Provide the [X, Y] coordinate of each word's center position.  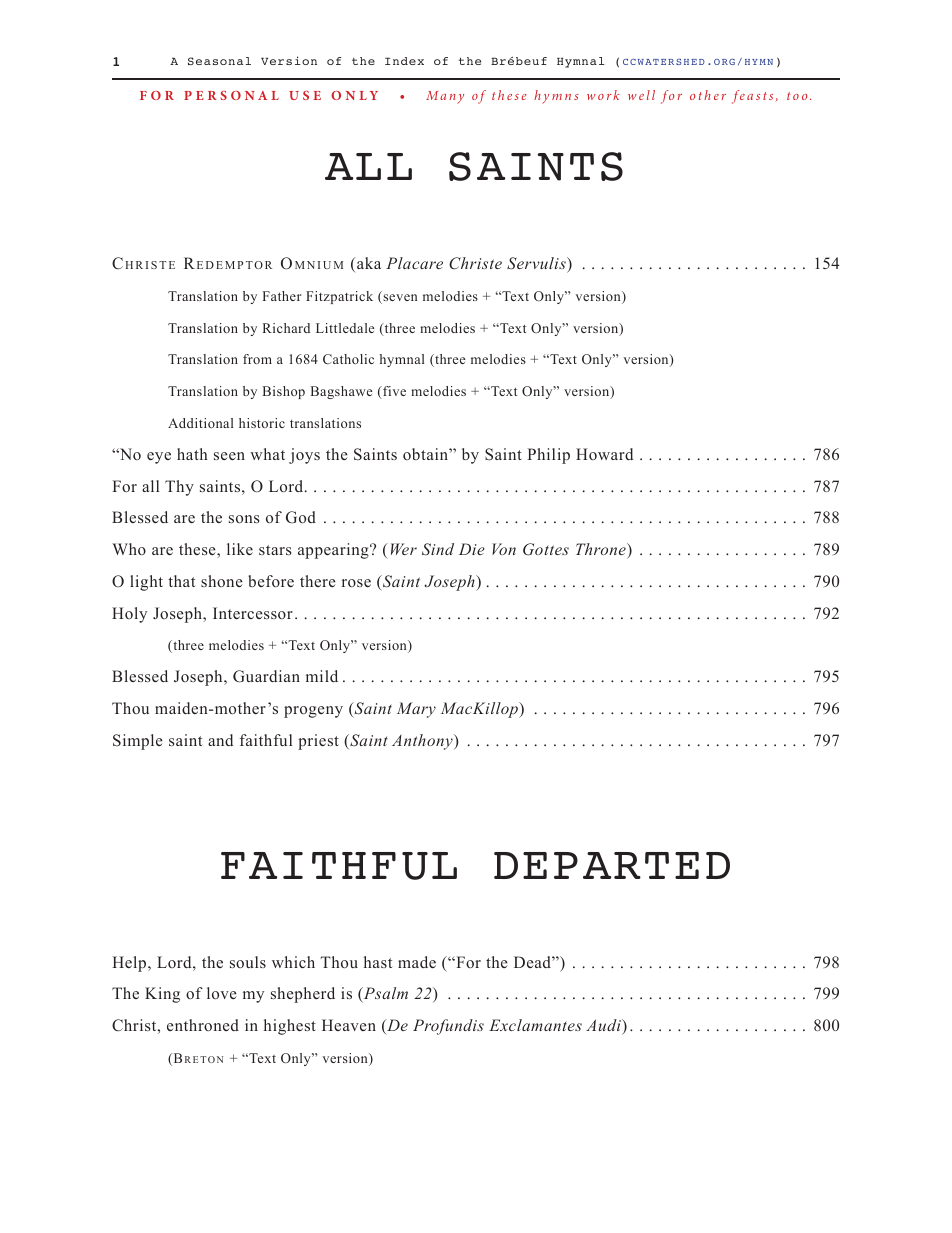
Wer [404, 549]
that [181, 581]
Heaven [349, 1025]
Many [445, 97]
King [162, 995]
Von [504, 549]
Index [404, 61]
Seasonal [219, 61]
